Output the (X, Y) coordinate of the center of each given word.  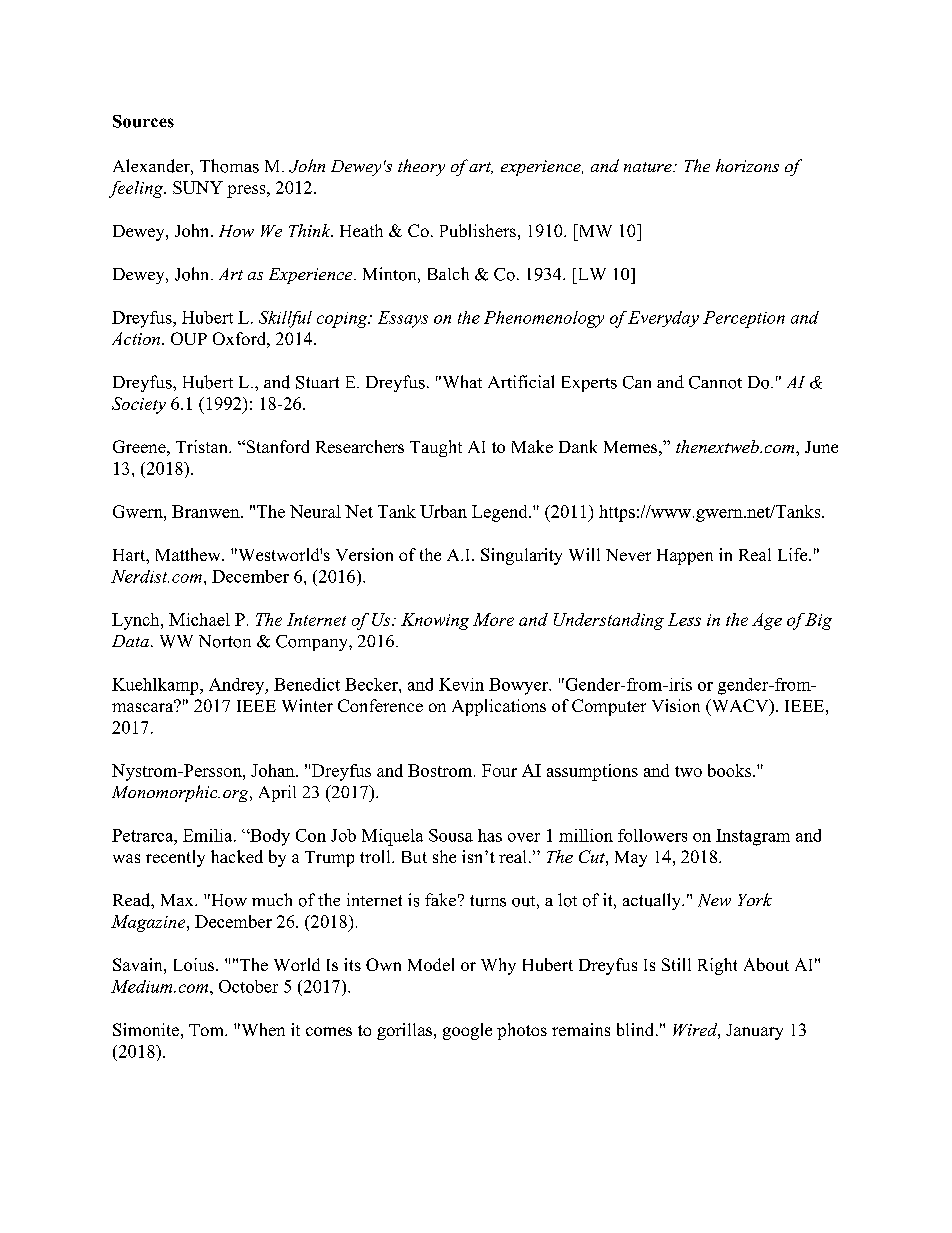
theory (421, 167)
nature (649, 167)
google (467, 1031)
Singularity (521, 556)
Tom (207, 1030)
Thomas (229, 166)
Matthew (189, 554)
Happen (685, 557)
